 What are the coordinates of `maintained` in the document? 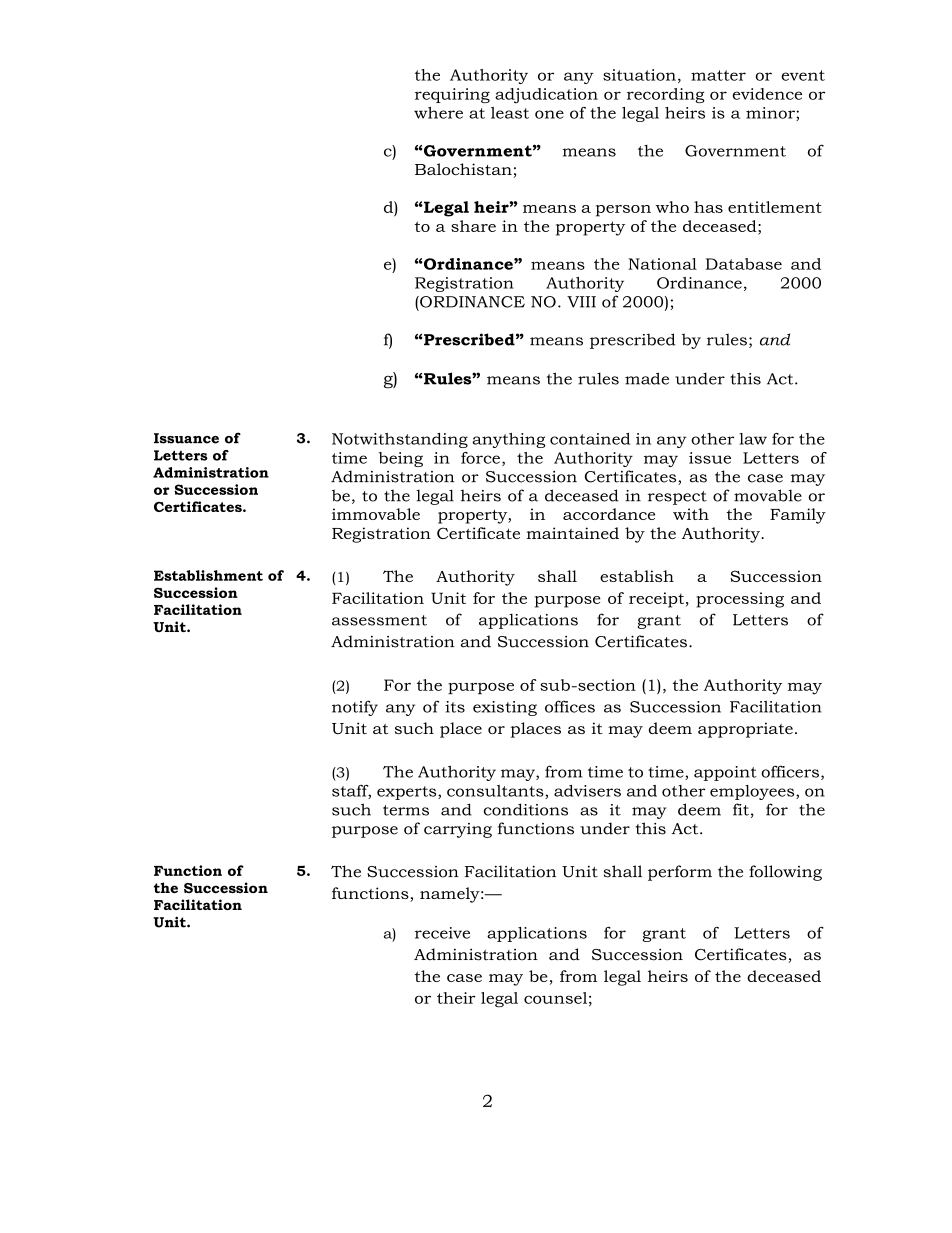 It's located at (572, 533).
